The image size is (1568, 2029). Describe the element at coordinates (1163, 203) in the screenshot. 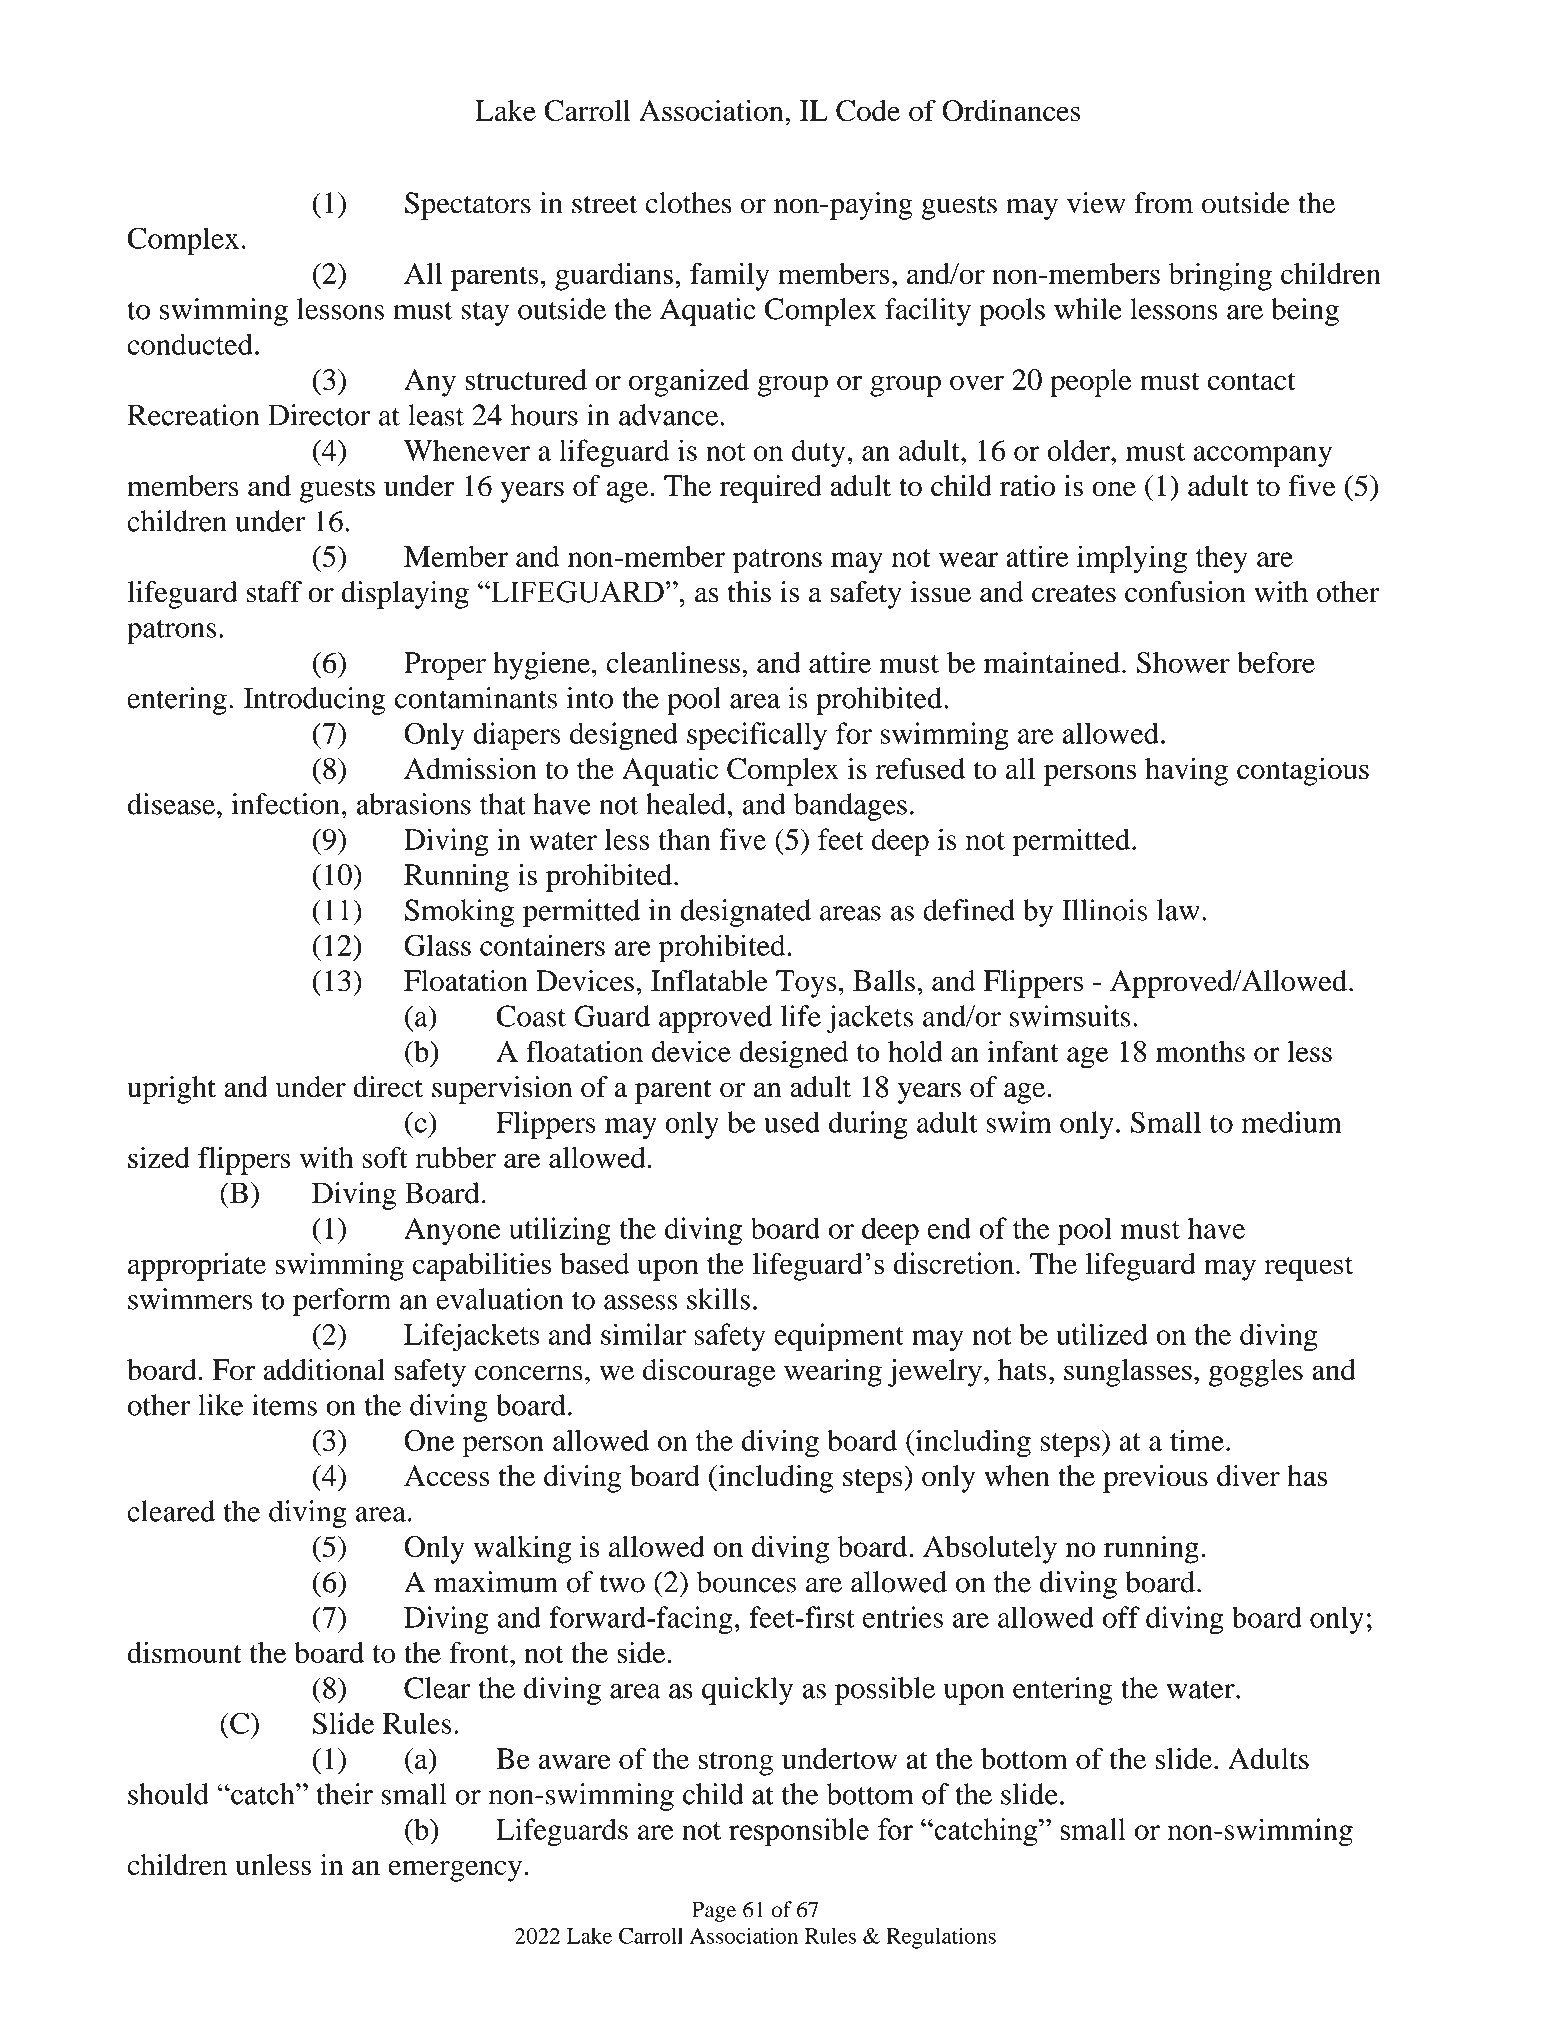

I see `from` at that location.
